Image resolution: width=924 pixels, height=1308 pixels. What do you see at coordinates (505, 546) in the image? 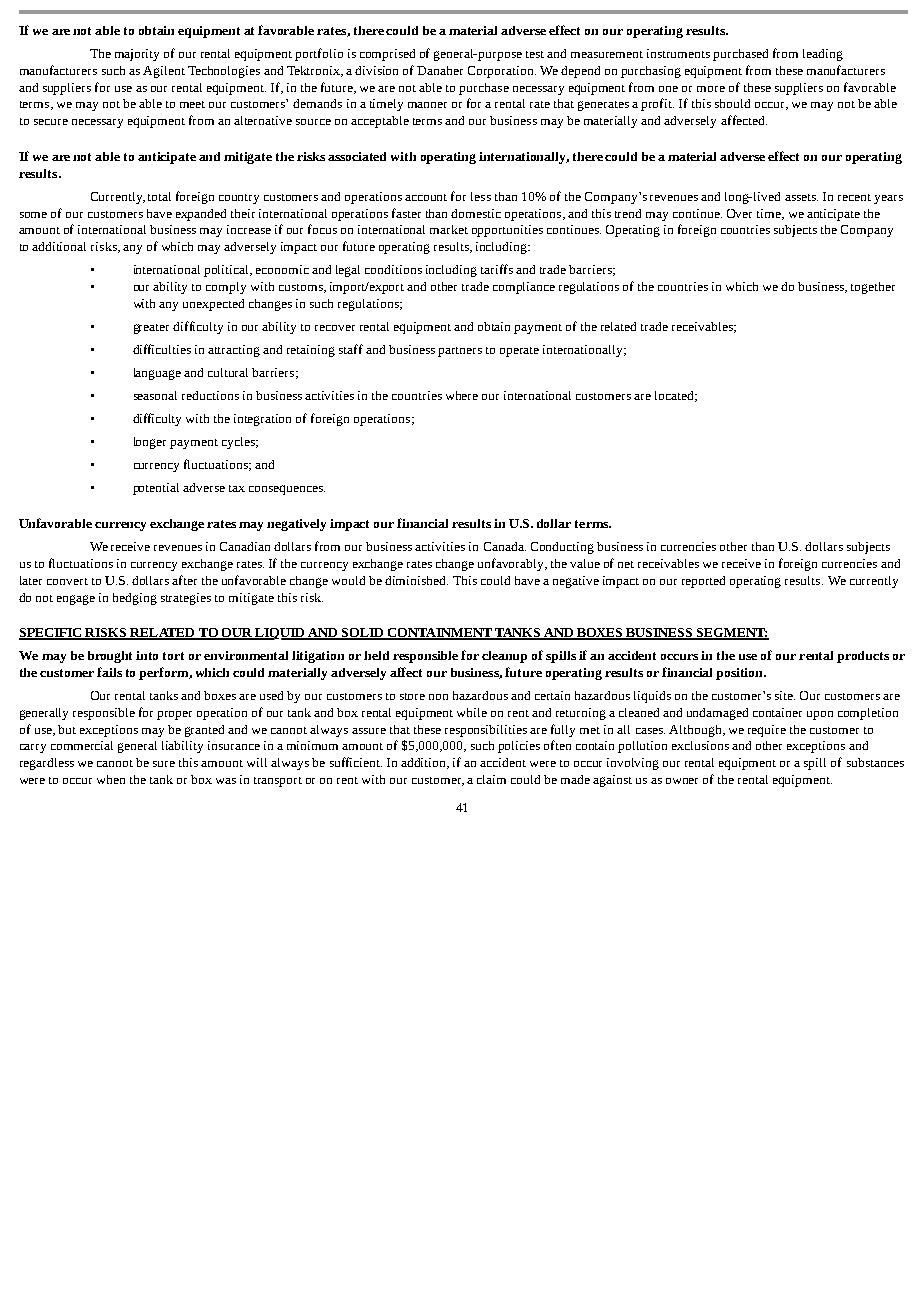
I see `Canada` at bounding box center [505, 546].
